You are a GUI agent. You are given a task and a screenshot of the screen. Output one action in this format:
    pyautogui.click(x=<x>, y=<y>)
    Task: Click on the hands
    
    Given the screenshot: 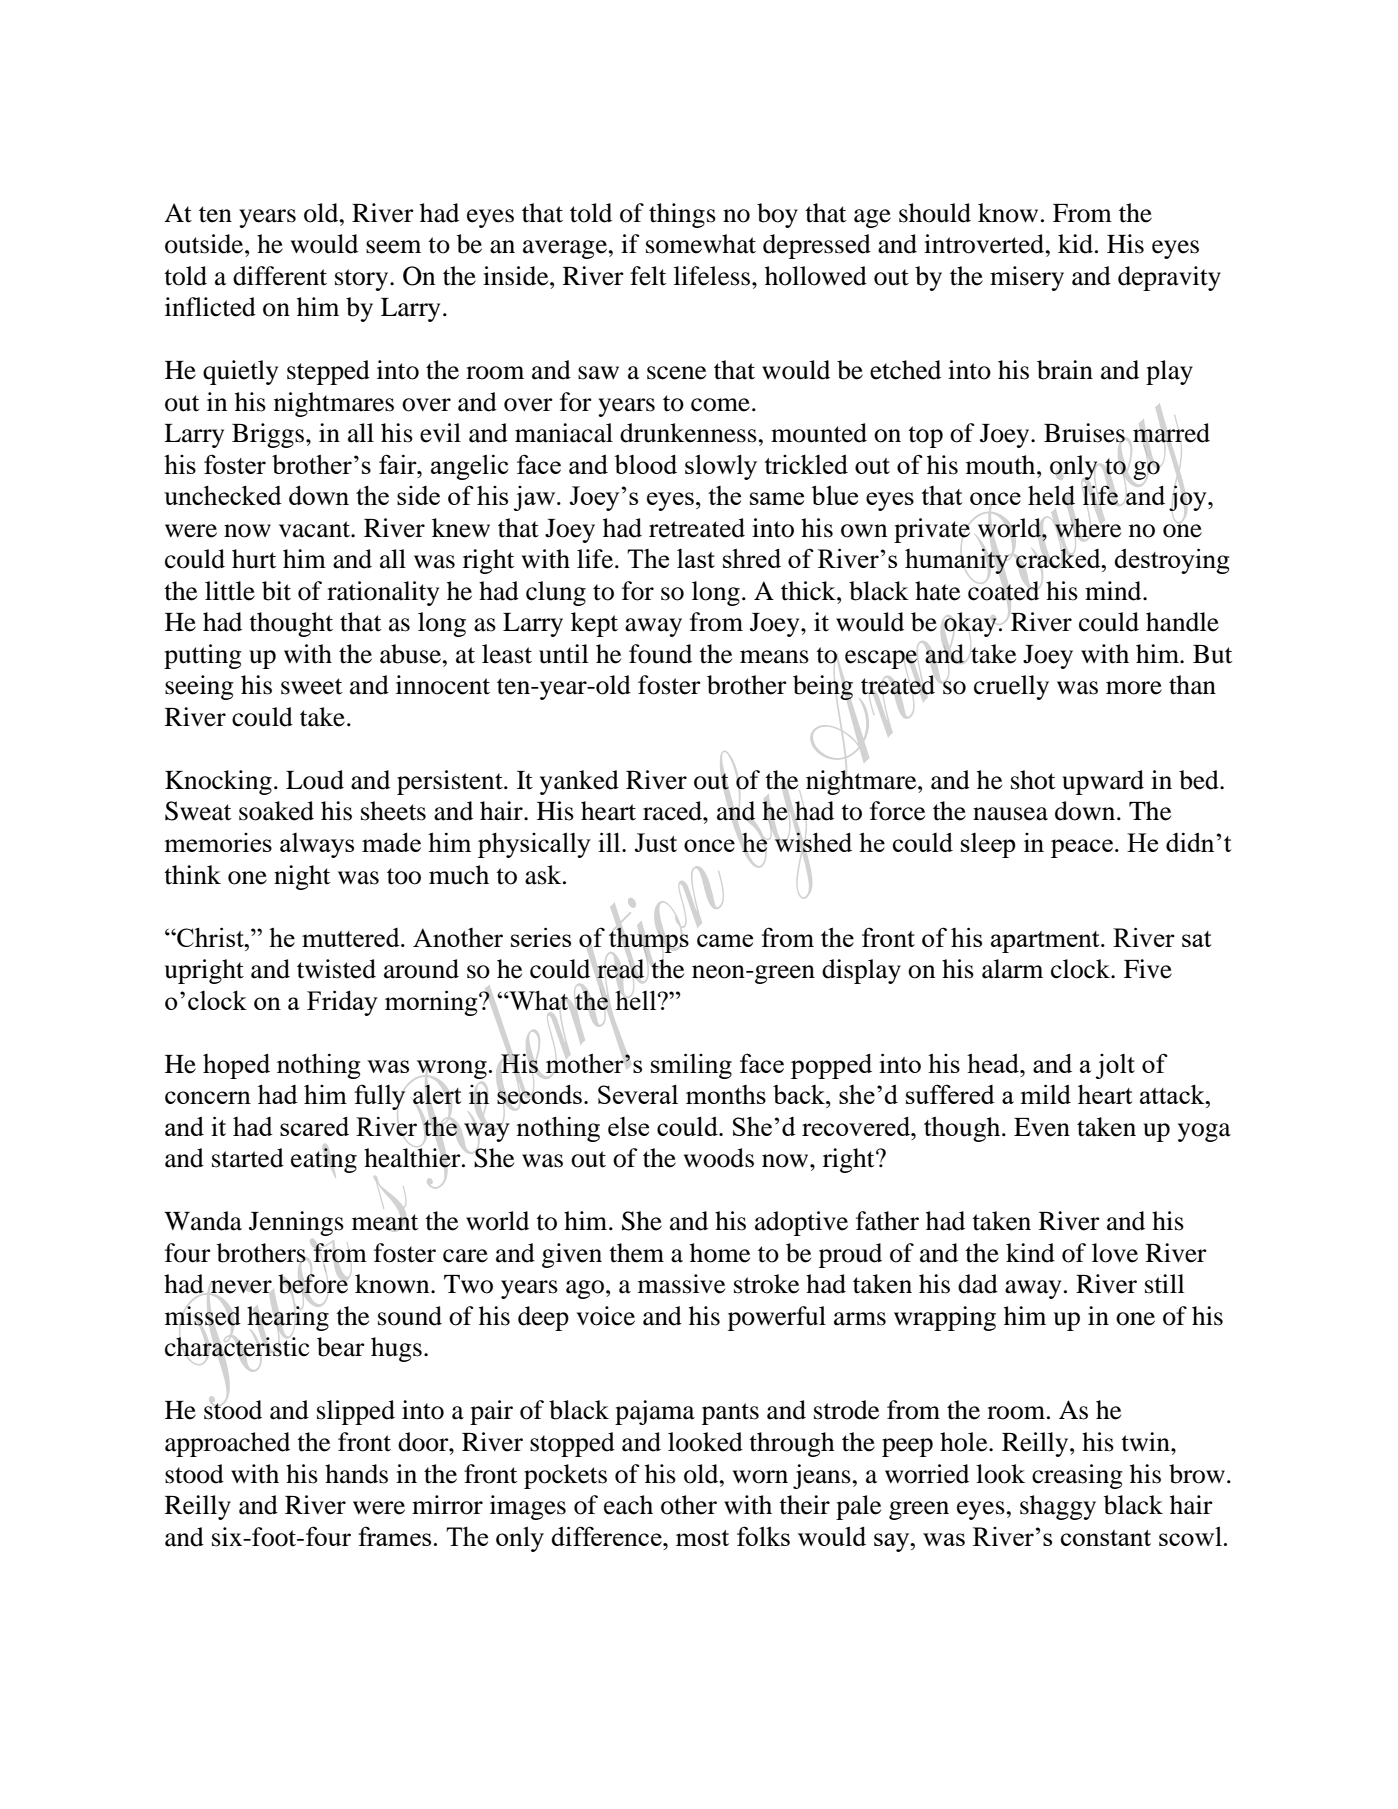 What is the action you would take?
    pyautogui.click(x=356, y=1474)
